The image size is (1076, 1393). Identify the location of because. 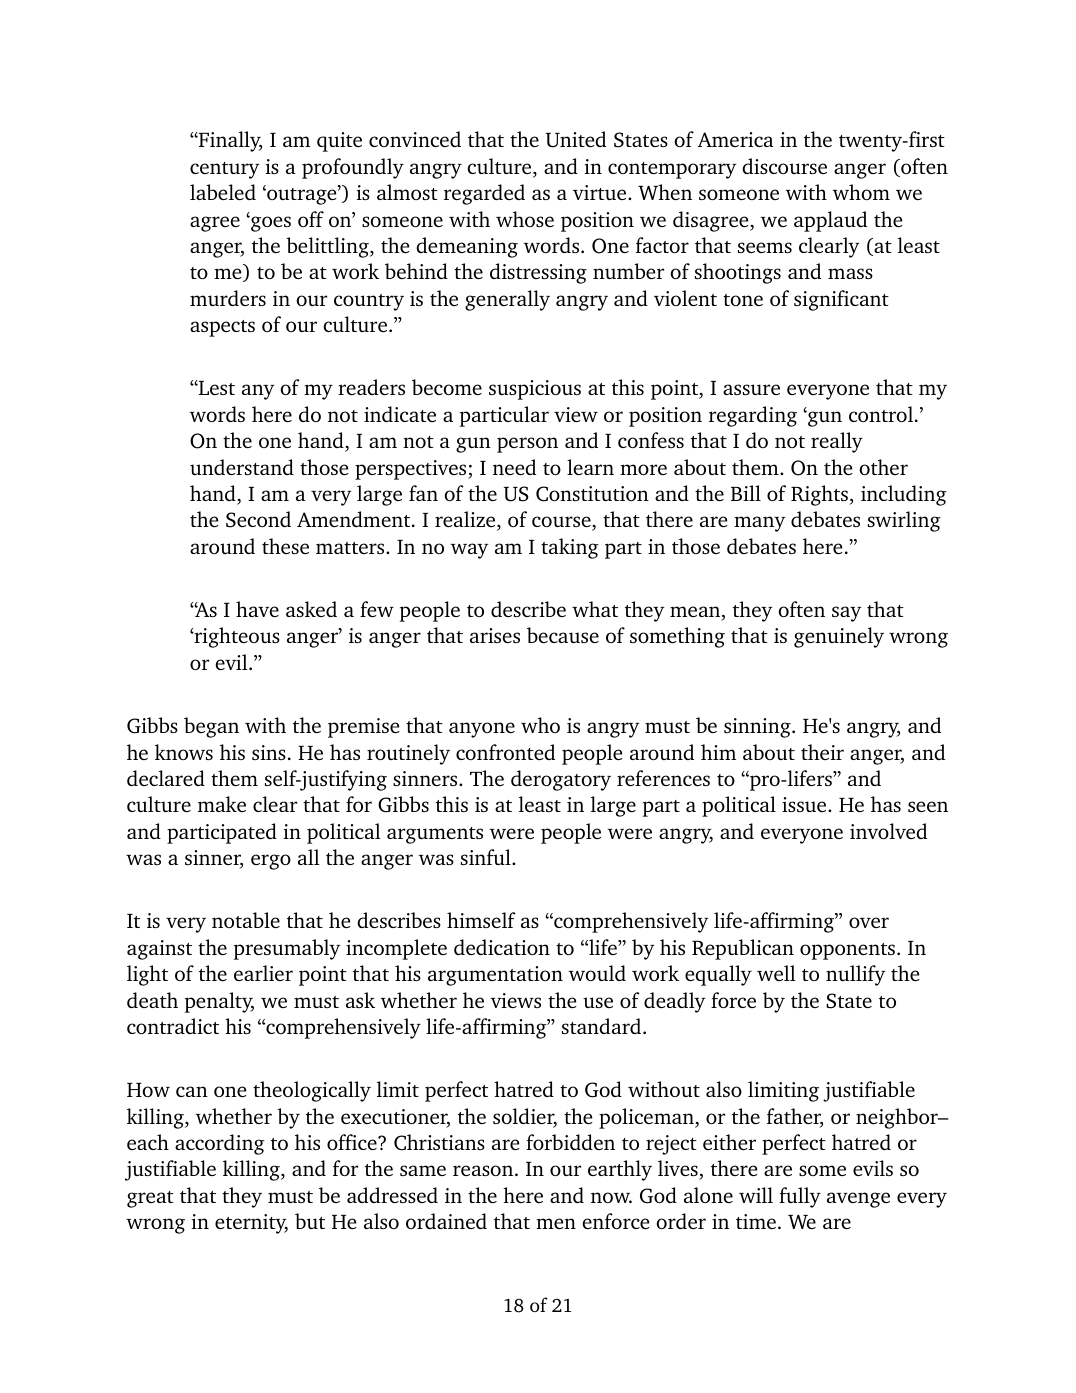
(563, 635).
